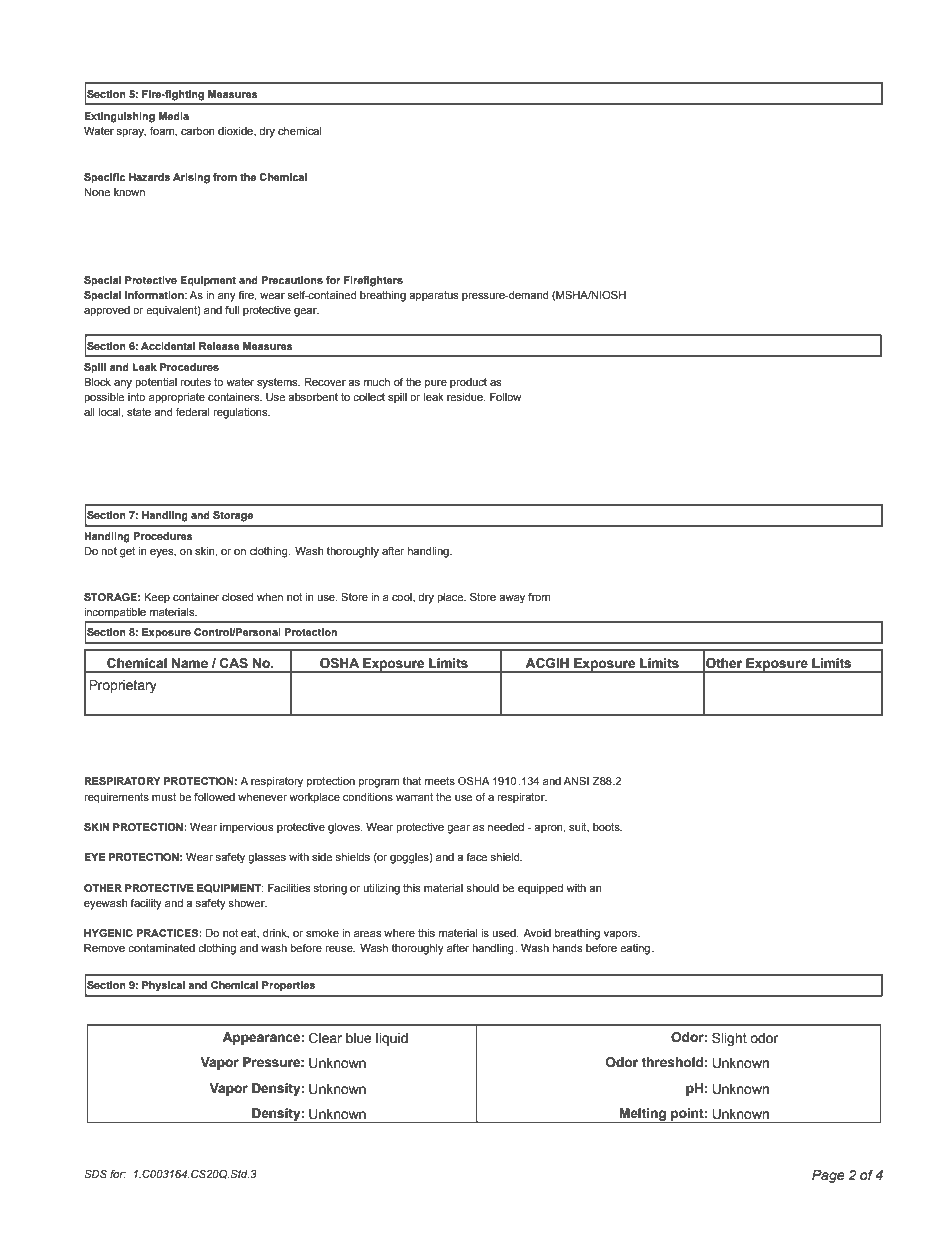 This screenshot has height=1233, width=952. Describe the element at coordinates (468, 383) in the screenshot. I see `product` at that location.
